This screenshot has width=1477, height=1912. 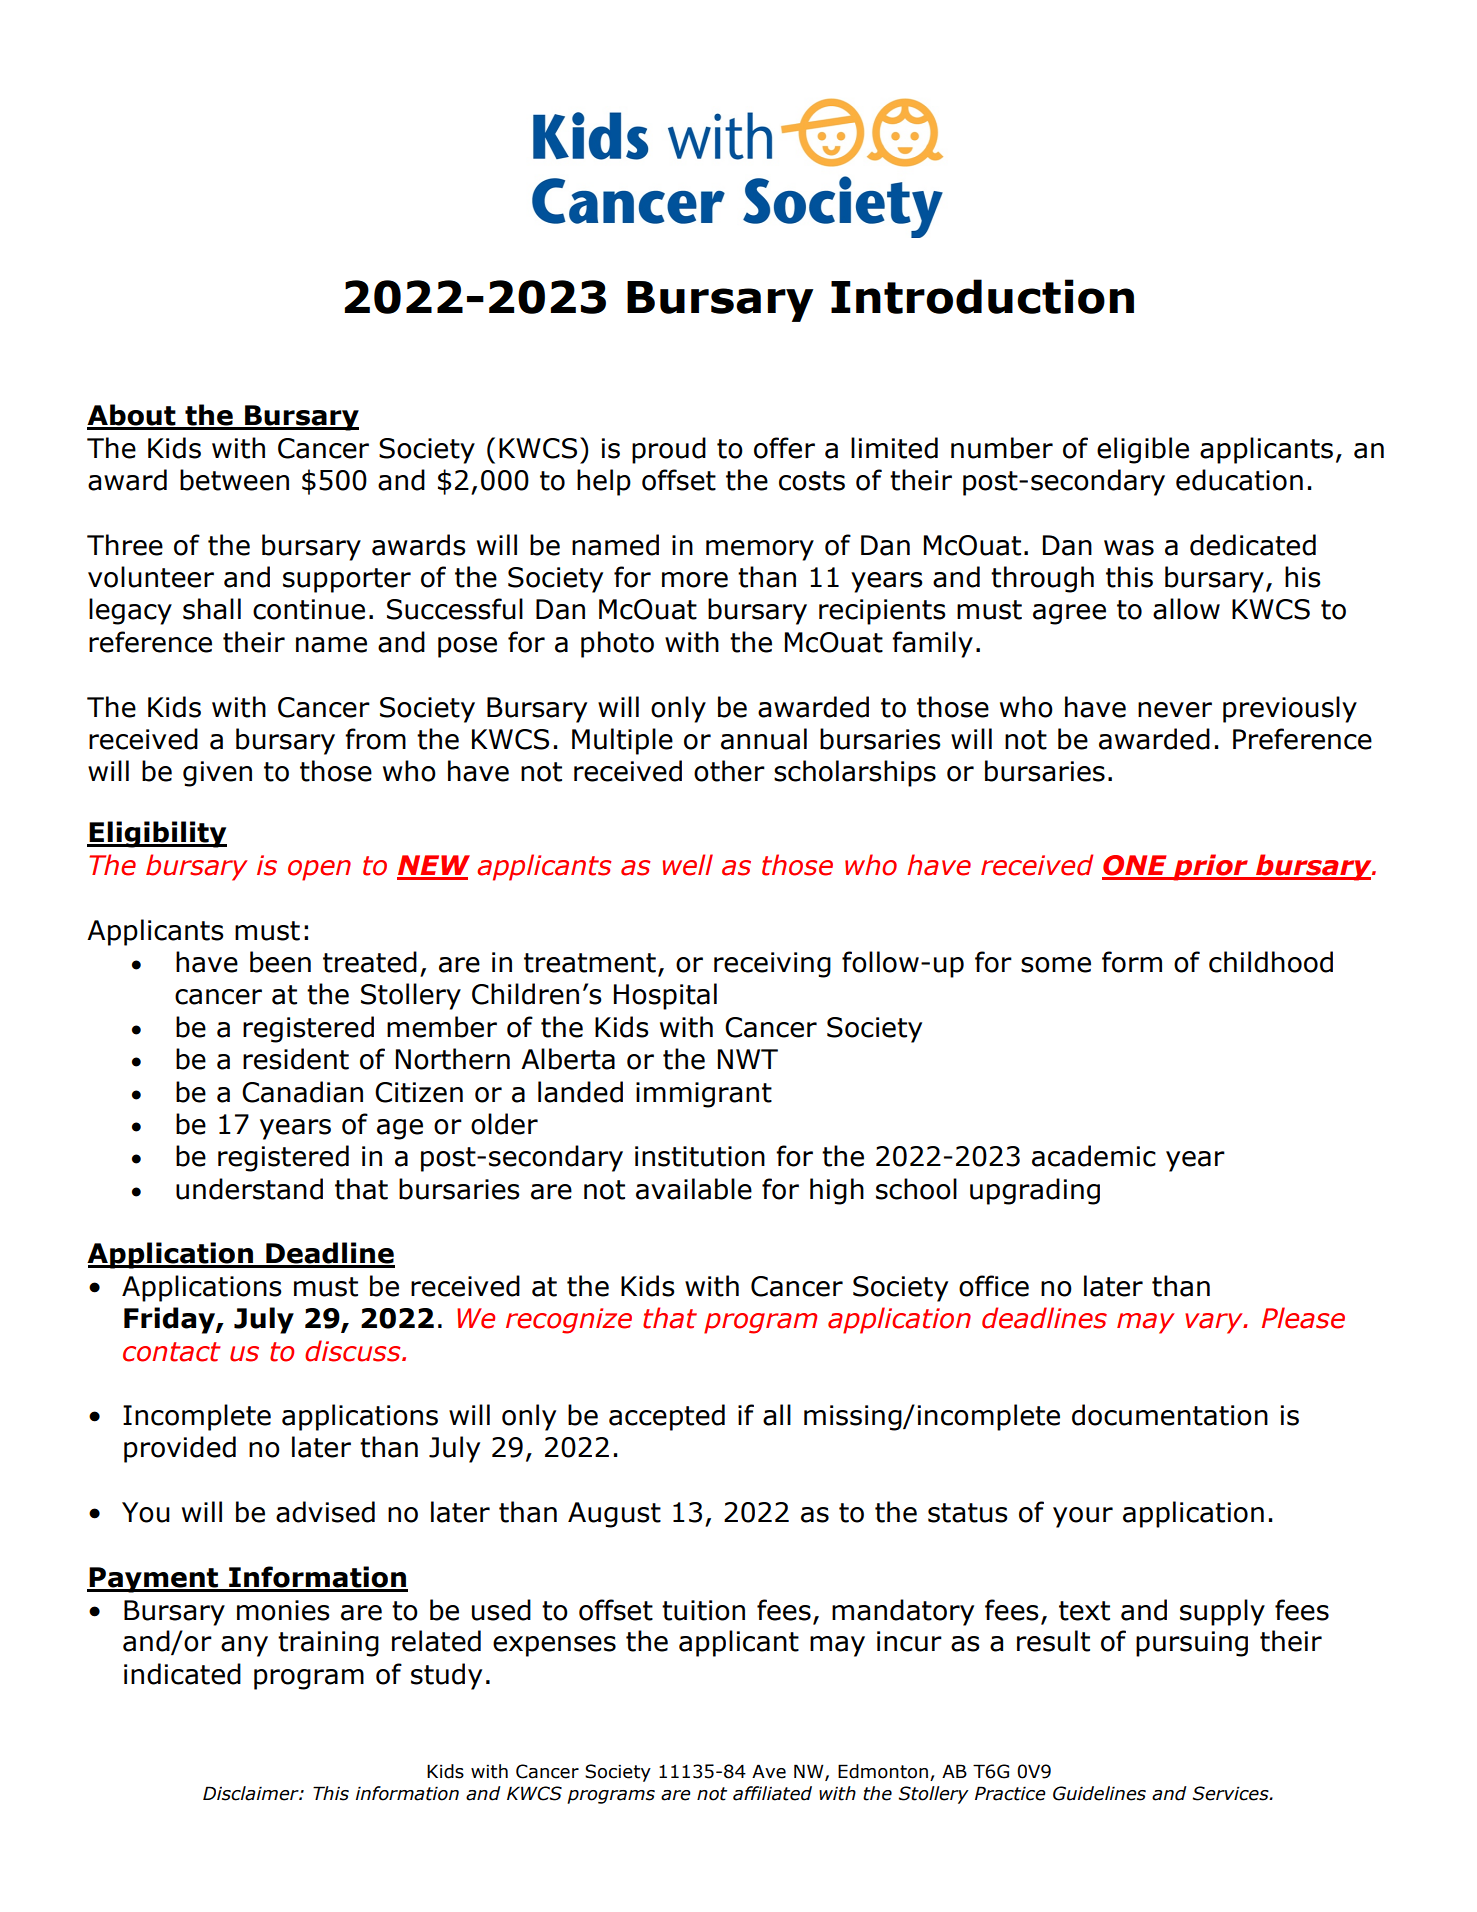 What do you see at coordinates (1303, 1318) in the screenshot?
I see `Please` at bounding box center [1303, 1318].
